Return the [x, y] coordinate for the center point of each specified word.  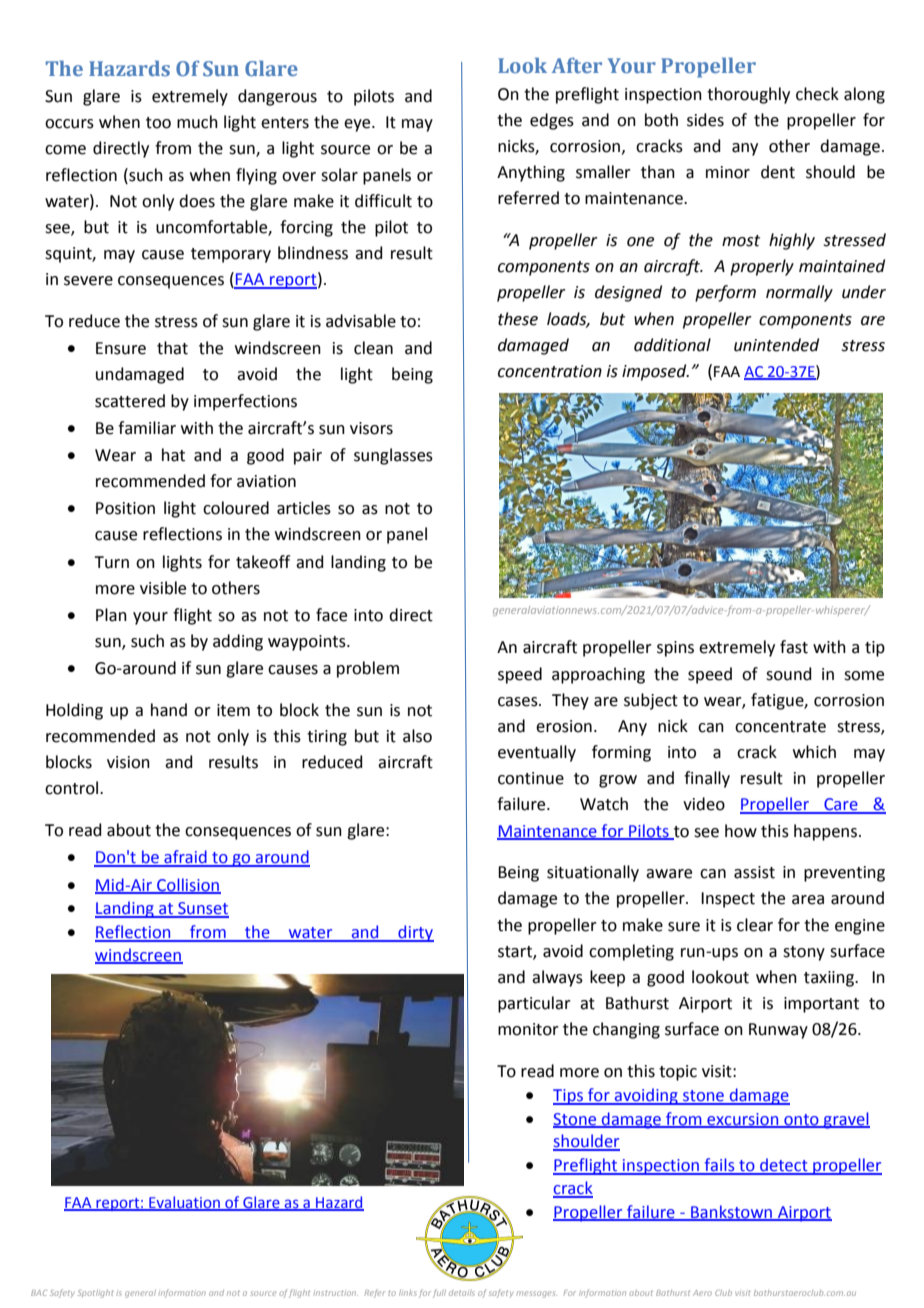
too [158, 123]
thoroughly [748, 95]
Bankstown [731, 1212]
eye [358, 125]
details [462, 1293]
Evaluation [184, 1203]
